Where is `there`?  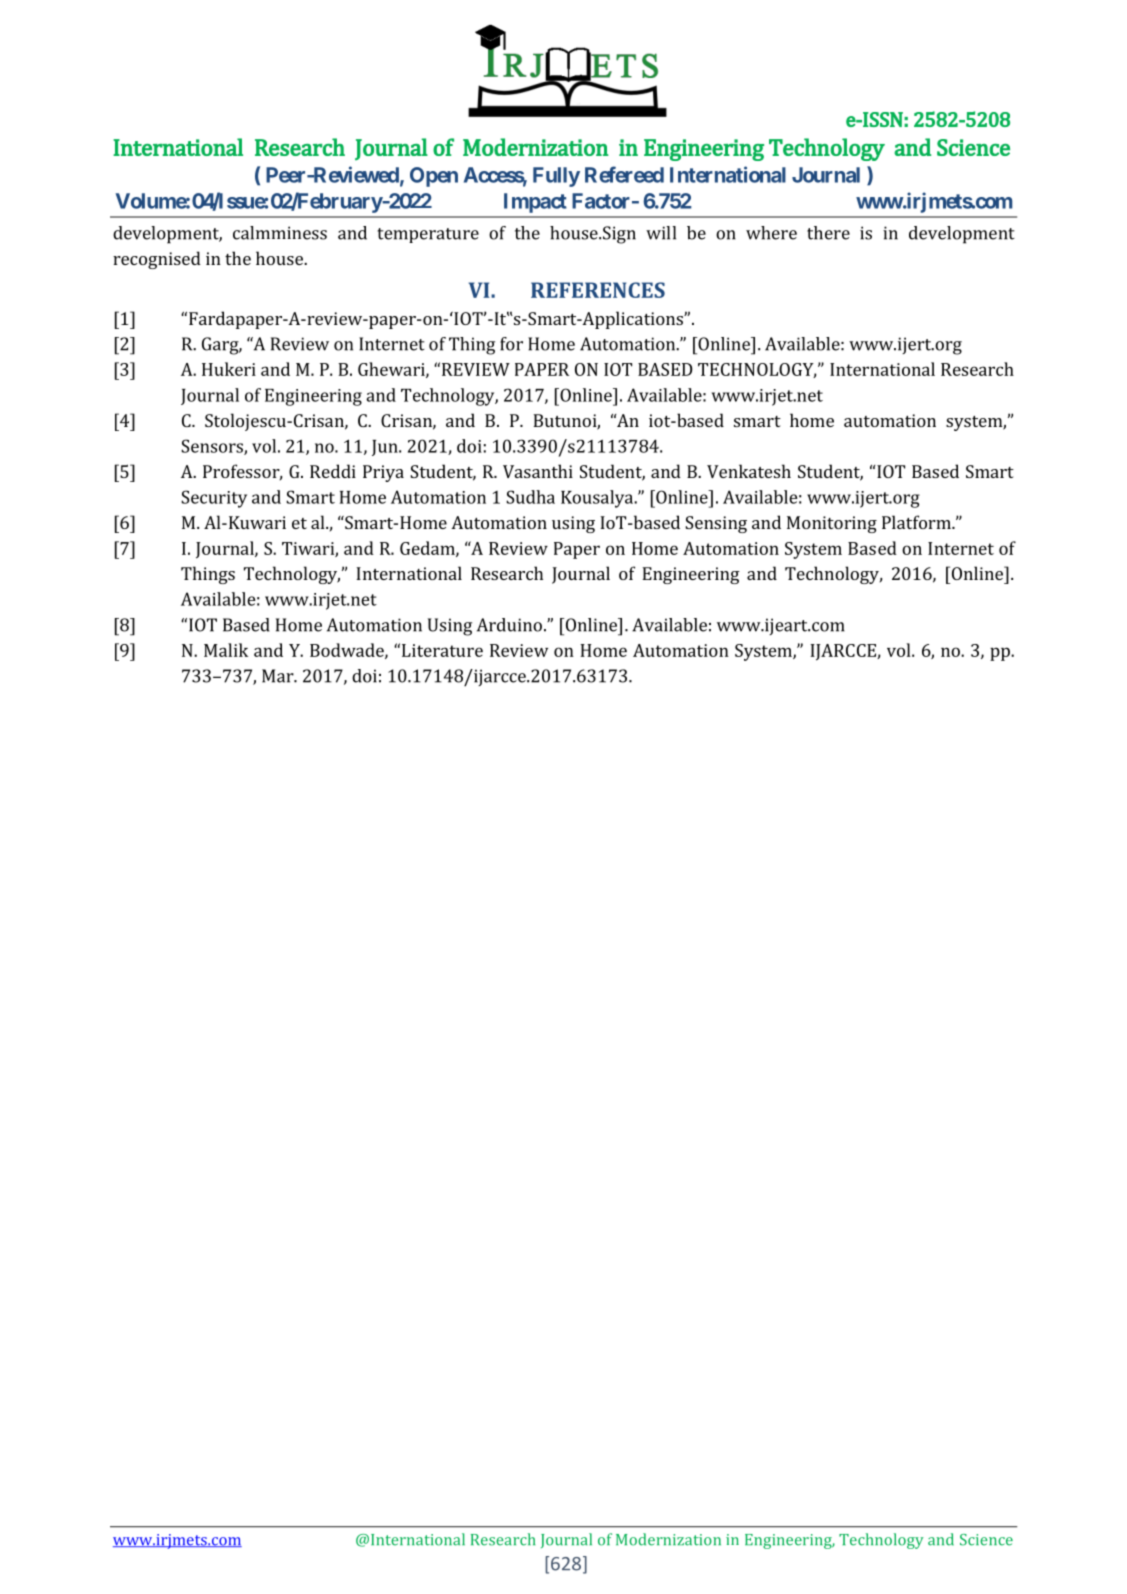 there is located at coordinates (828, 233).
